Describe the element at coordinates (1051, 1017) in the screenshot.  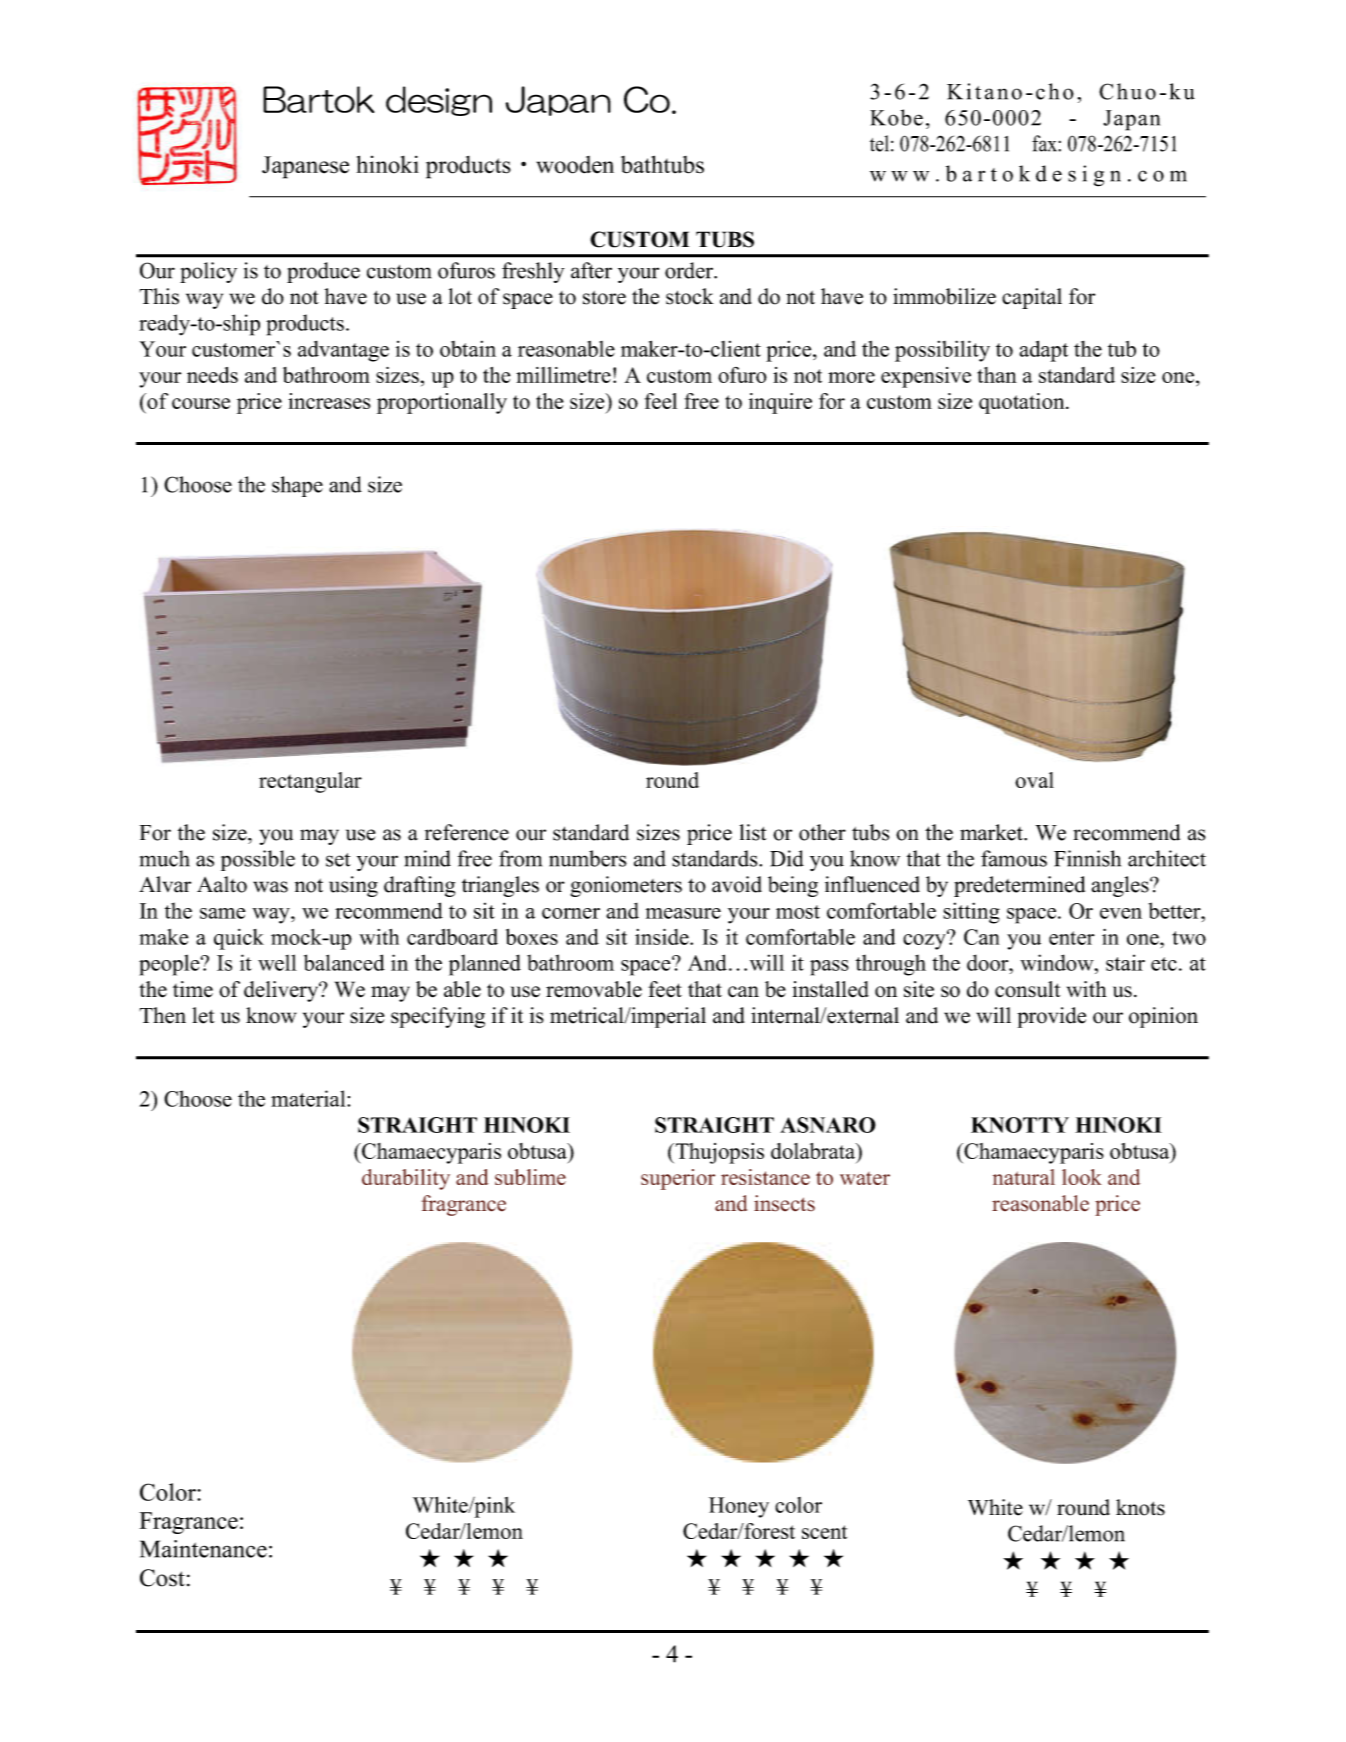
I see `provide` at that location.
